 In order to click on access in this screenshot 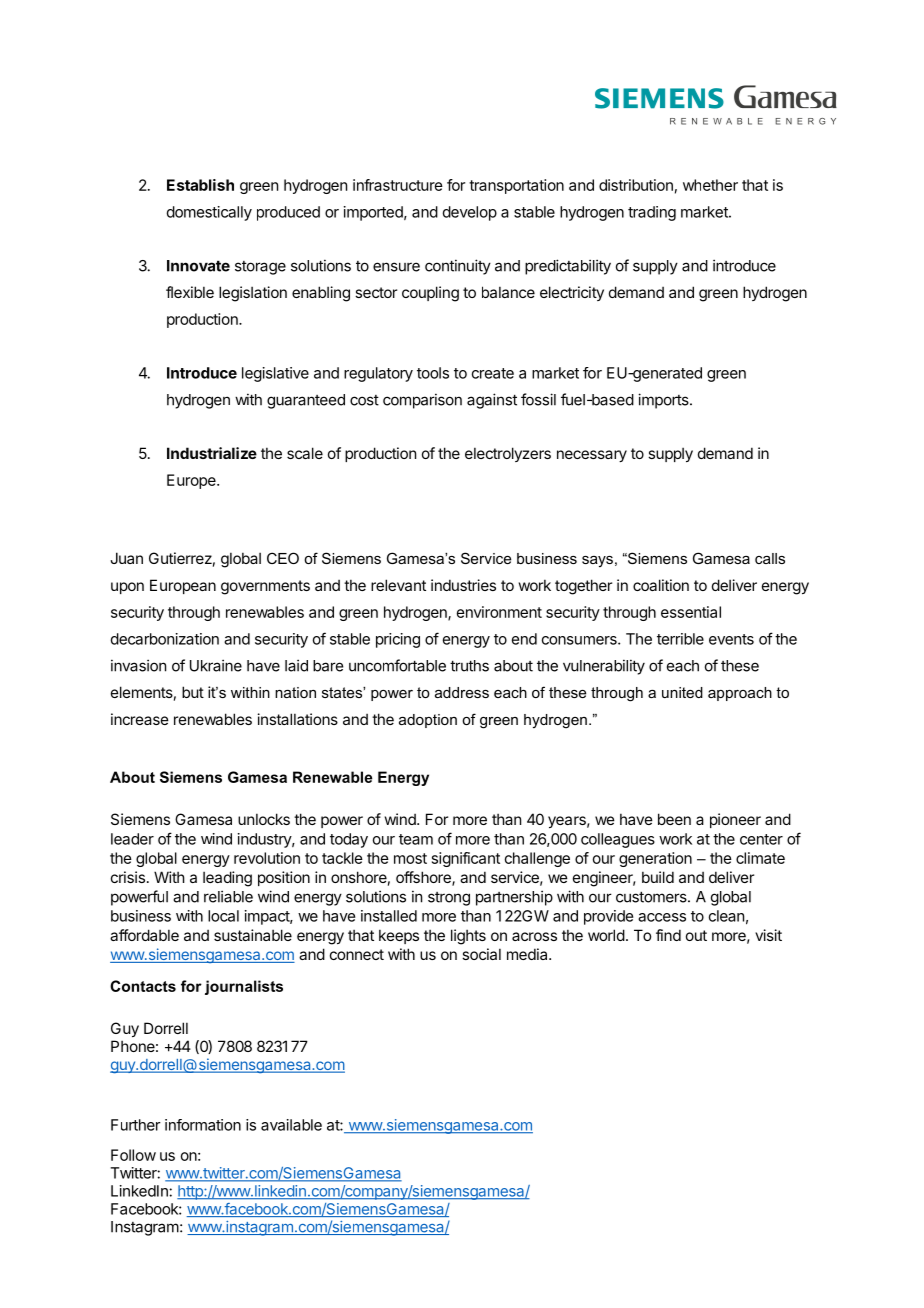, I will do `click(662, 917)`.
